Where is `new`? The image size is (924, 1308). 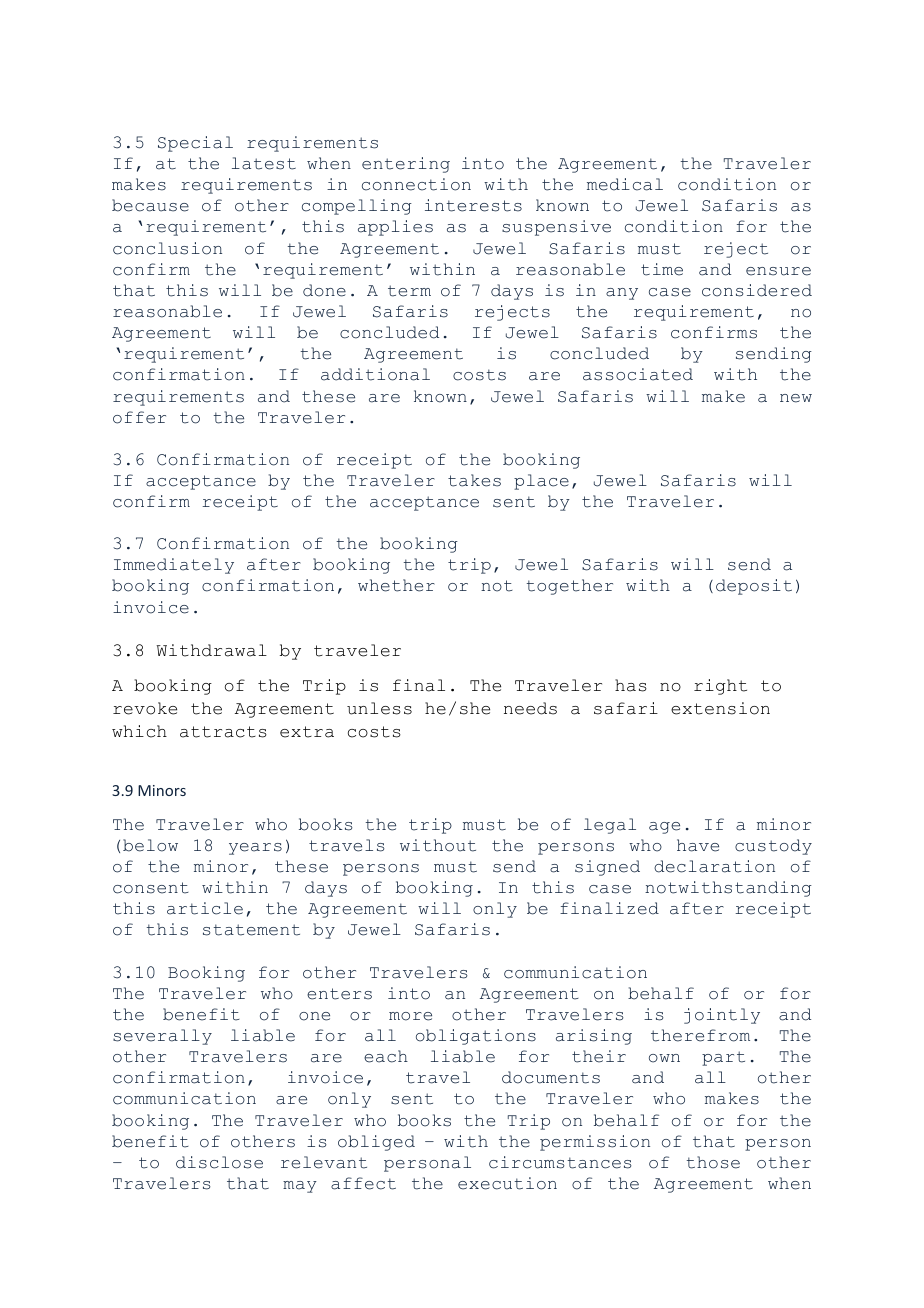
new is located at coordinates (796, 398).
